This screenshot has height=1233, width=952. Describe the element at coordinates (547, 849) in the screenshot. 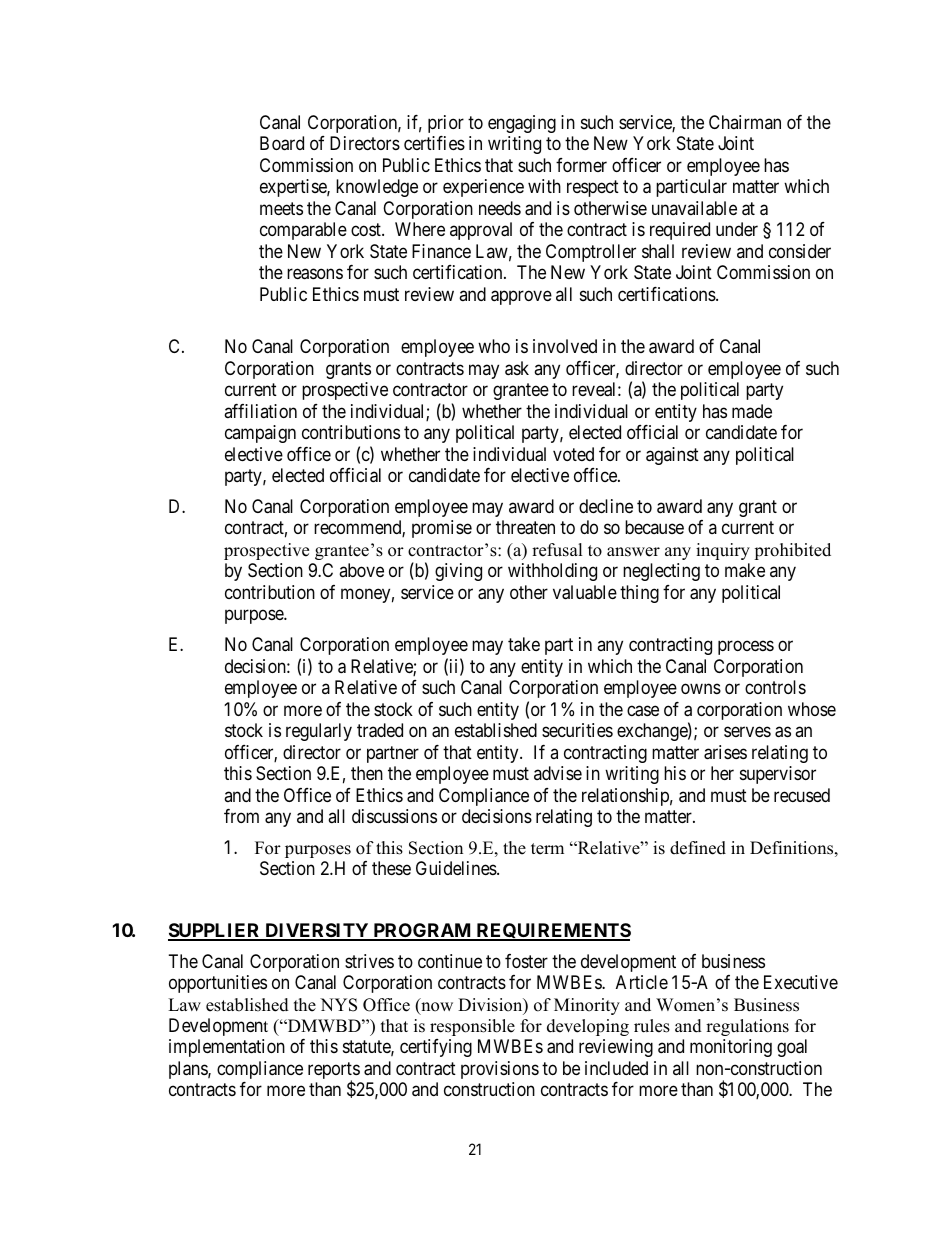

I see `term` at that location.
